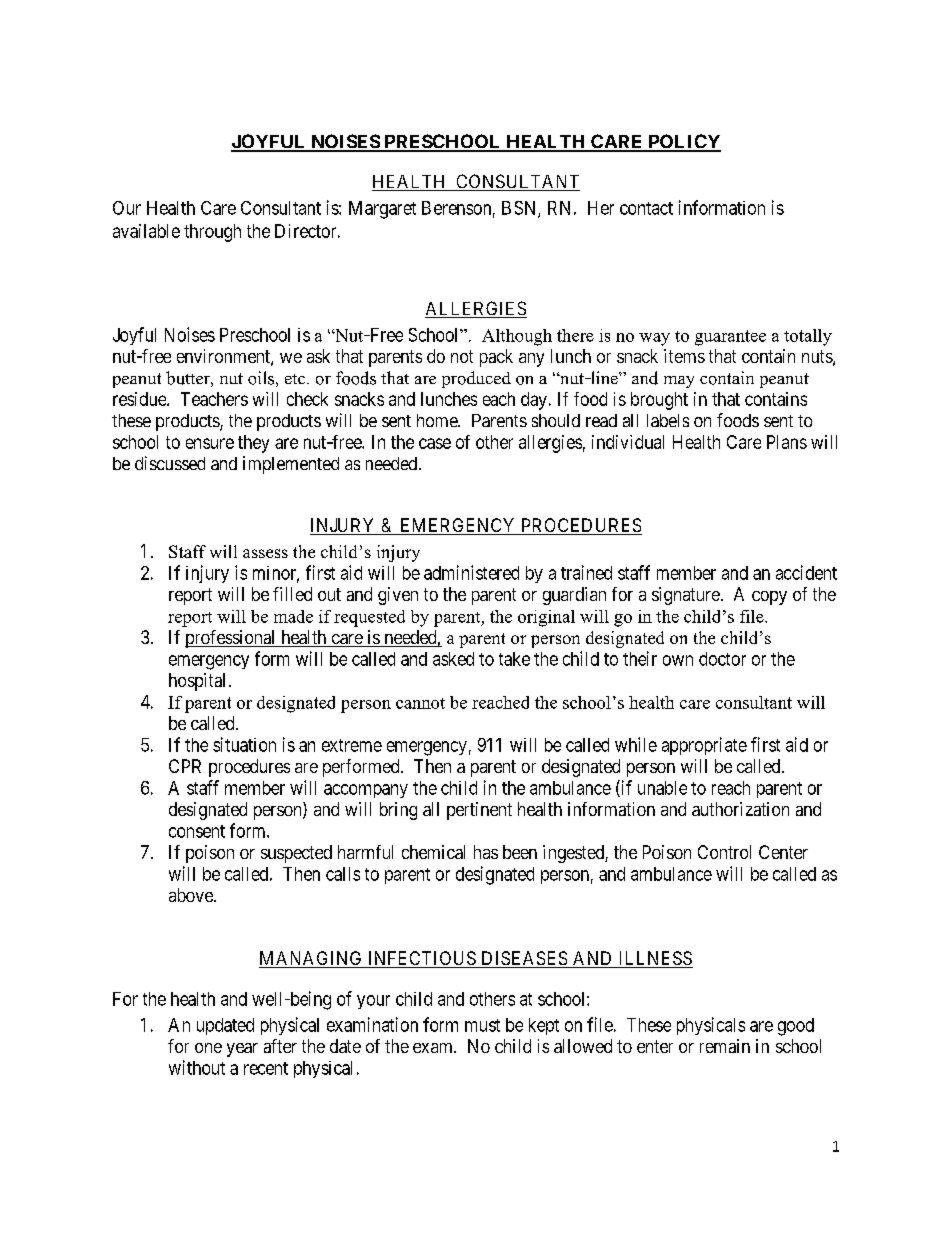  I want to click on Control, so click(724, 852).
